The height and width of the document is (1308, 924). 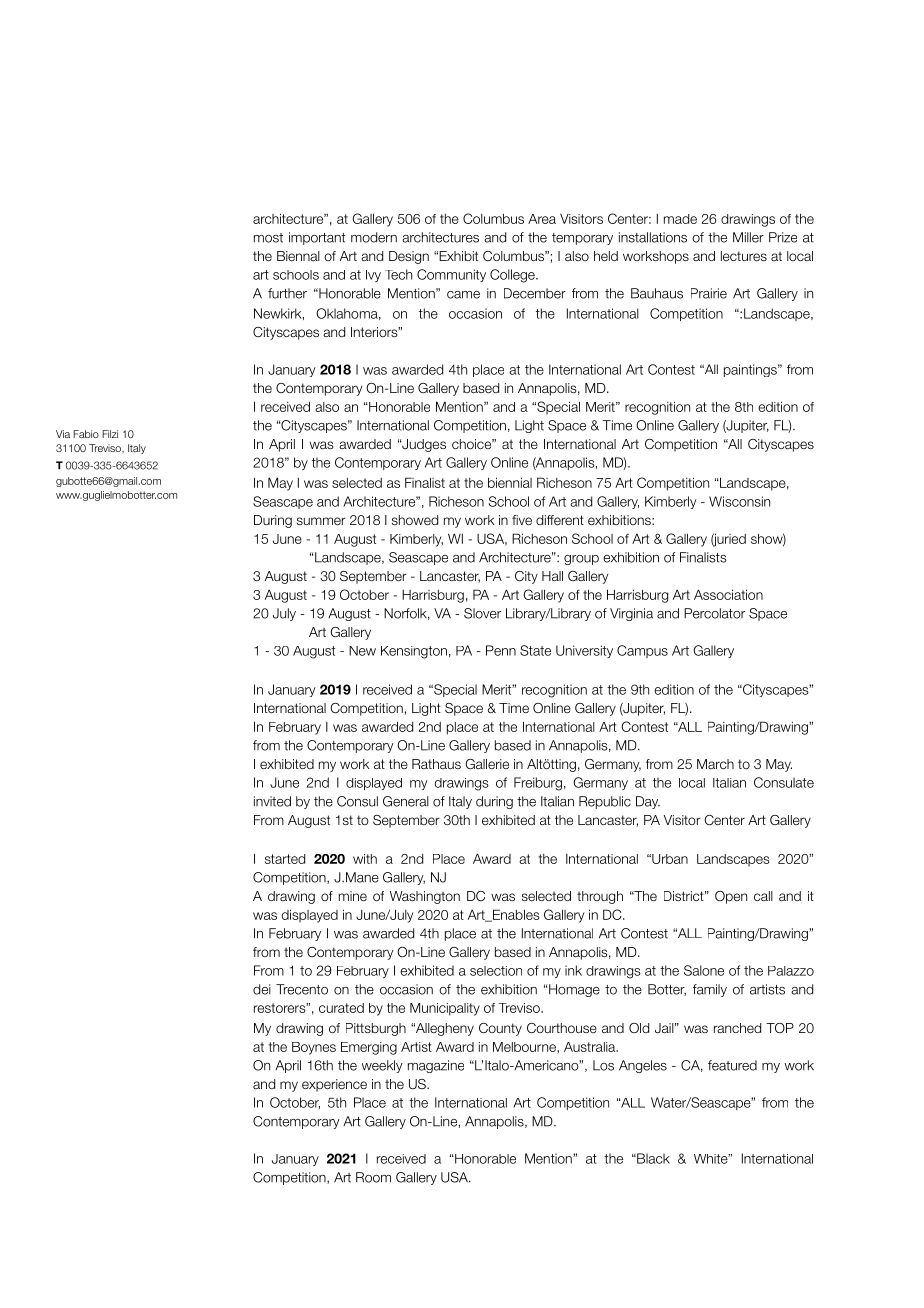 I want to click on made, so click(x=680, y=219).
